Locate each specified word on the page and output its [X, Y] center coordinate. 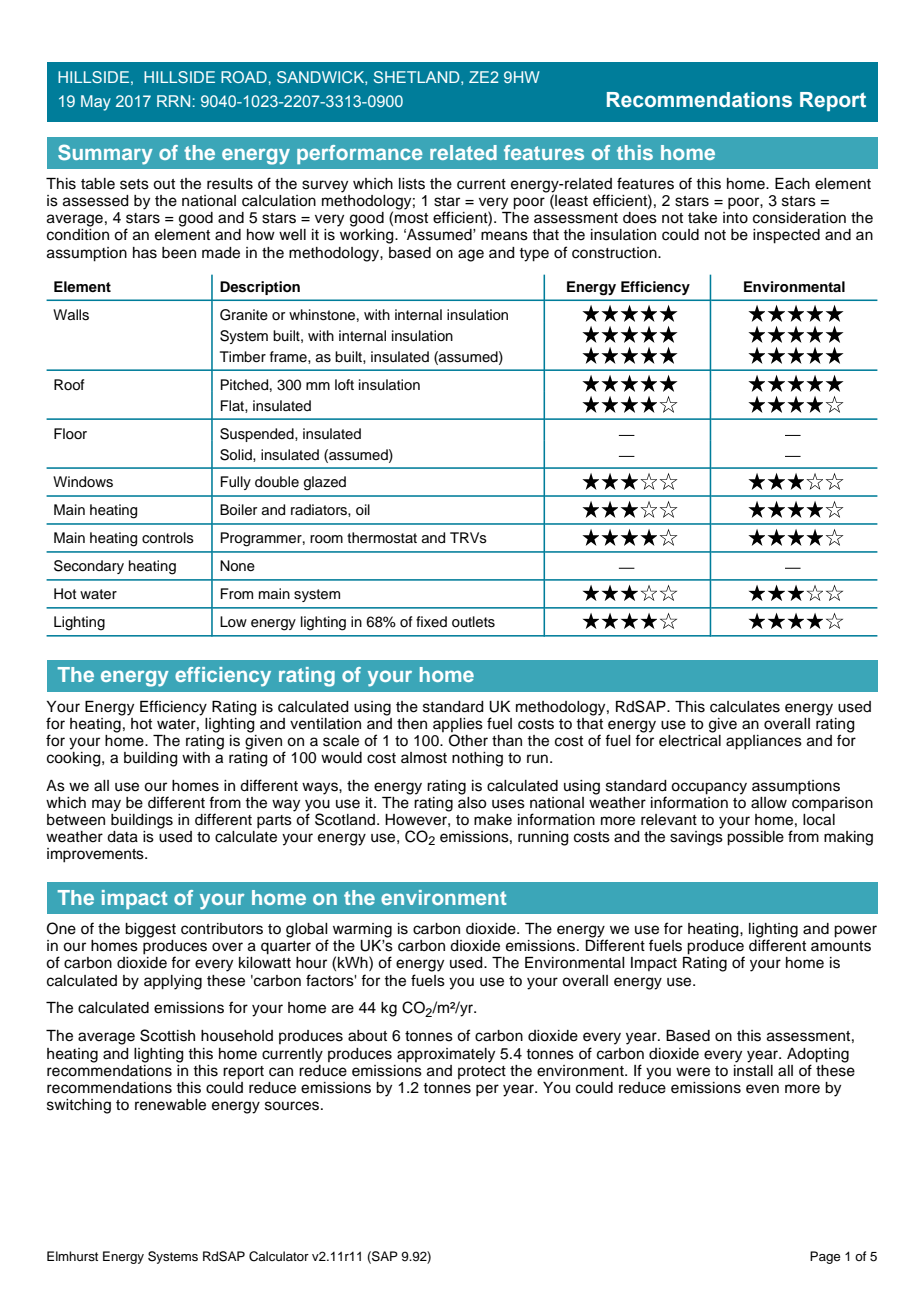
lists [412, 184]
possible [755, 838]
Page [825, 1257]
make [493, 820]
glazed [325, 483]
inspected [786, 236]
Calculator [279, 1256]
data [122, 837]
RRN [173, 101]
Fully [236, 483]
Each [792, 184]
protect [482, 1072]
